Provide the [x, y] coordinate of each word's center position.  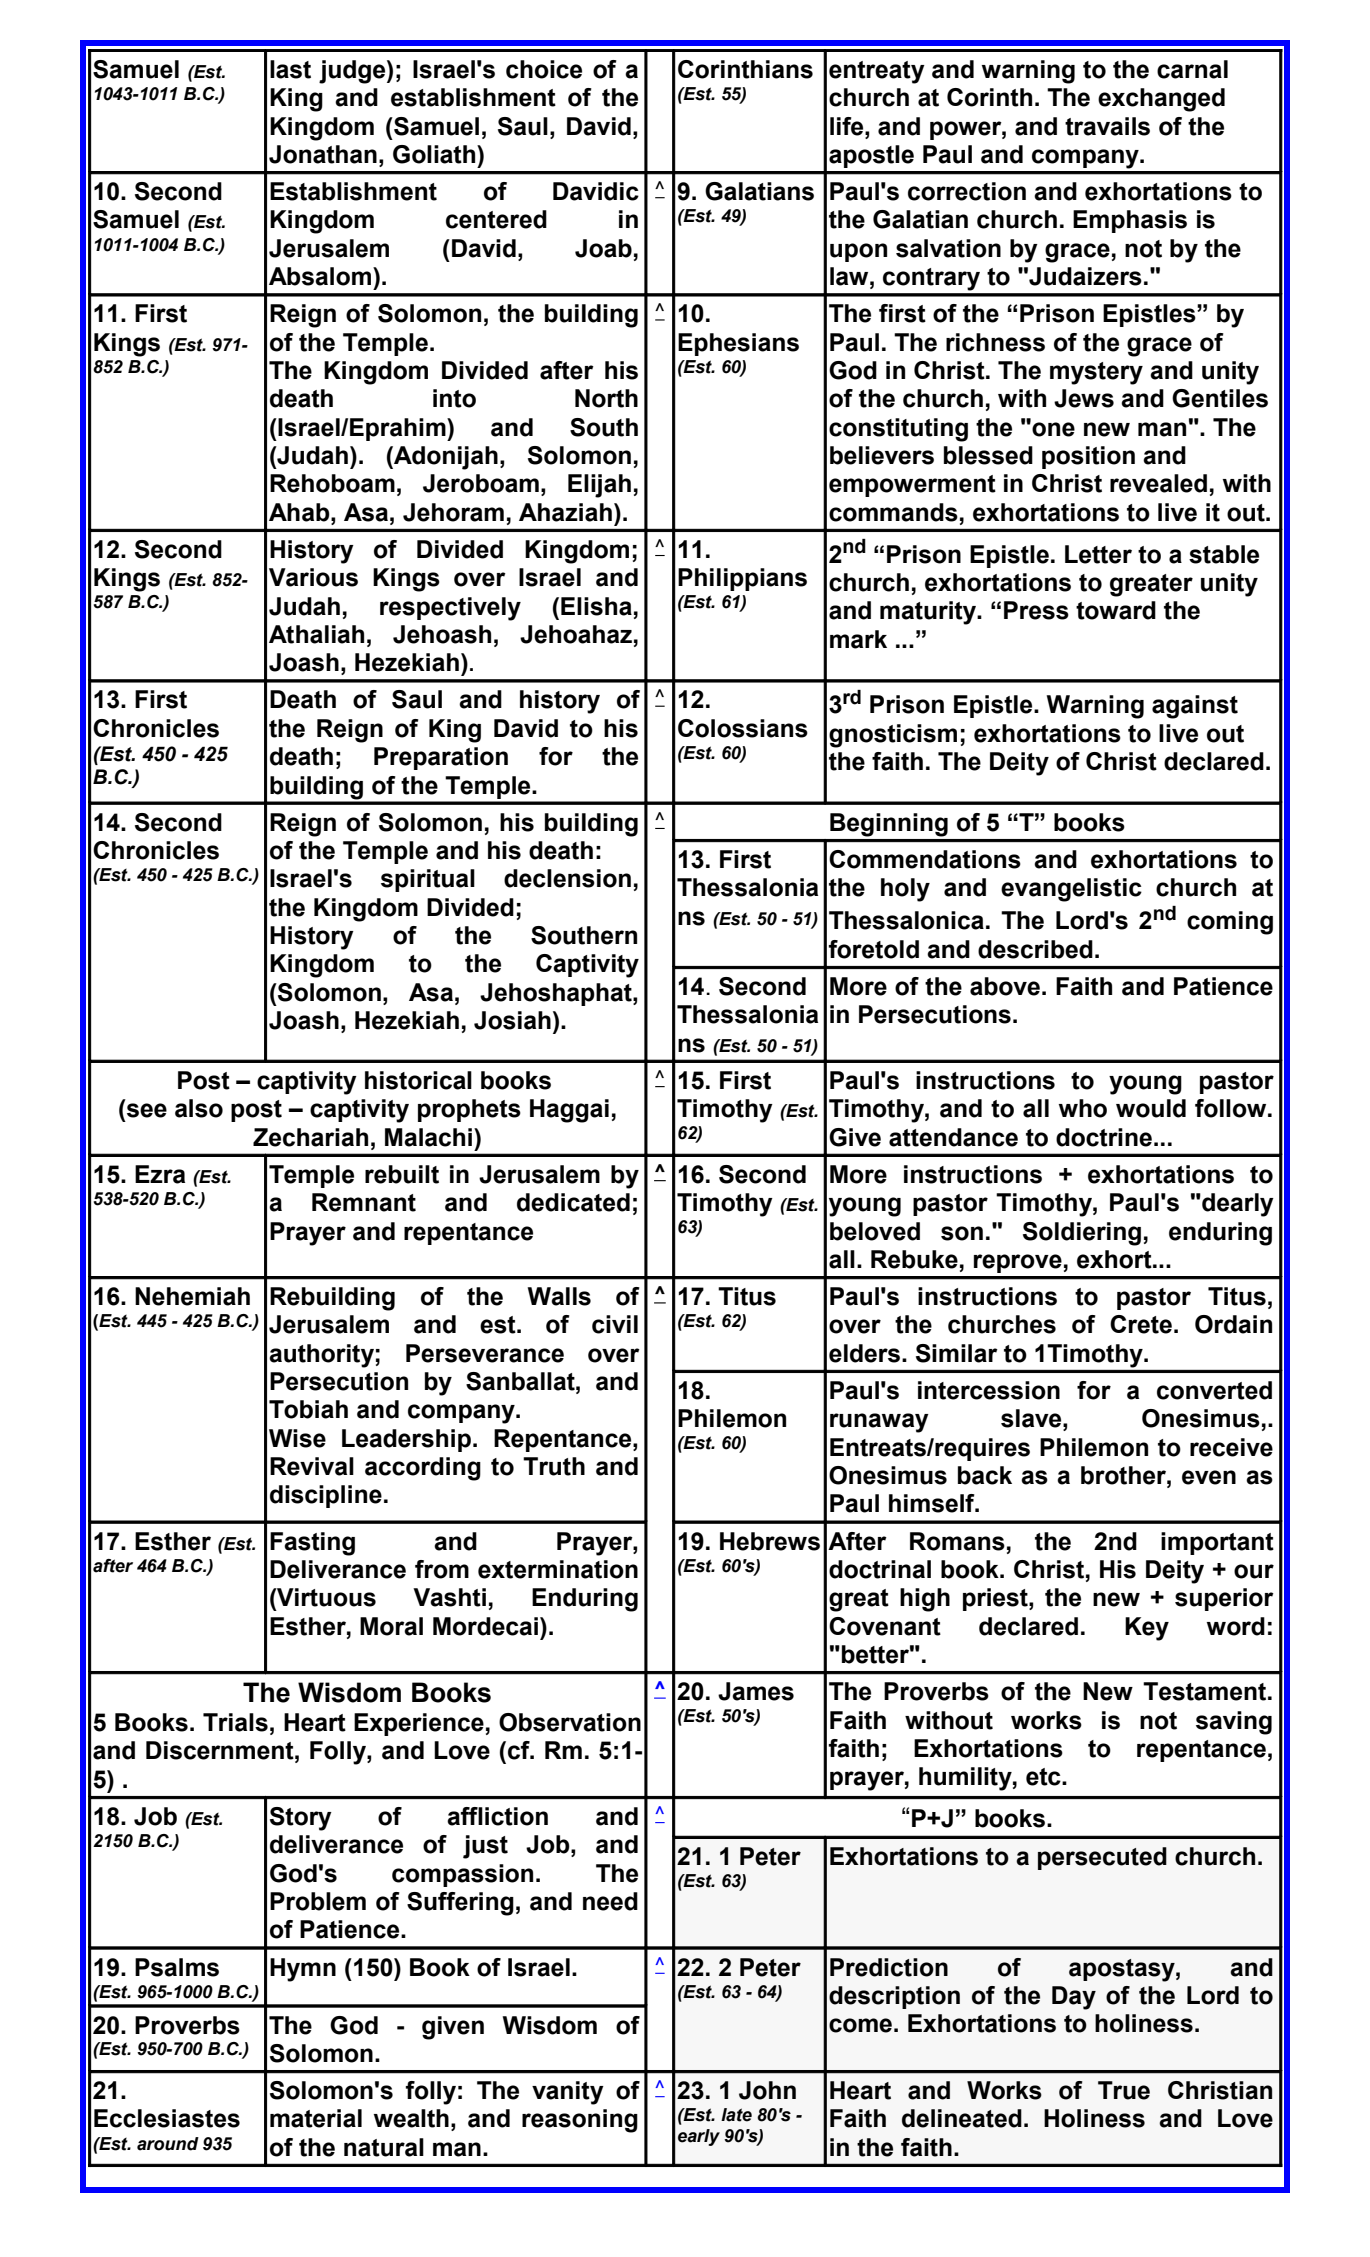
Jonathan [323, 154]
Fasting [312, 1544]
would [1151, 1108]
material [316, 2118]
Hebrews [770, 1541]
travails [1107, 126]
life [848, 126]
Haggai [569, 1111]
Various [313, 577]
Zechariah [310, 1137]
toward [1116, 610]
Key [1147, 1629]
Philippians [742, 579]
